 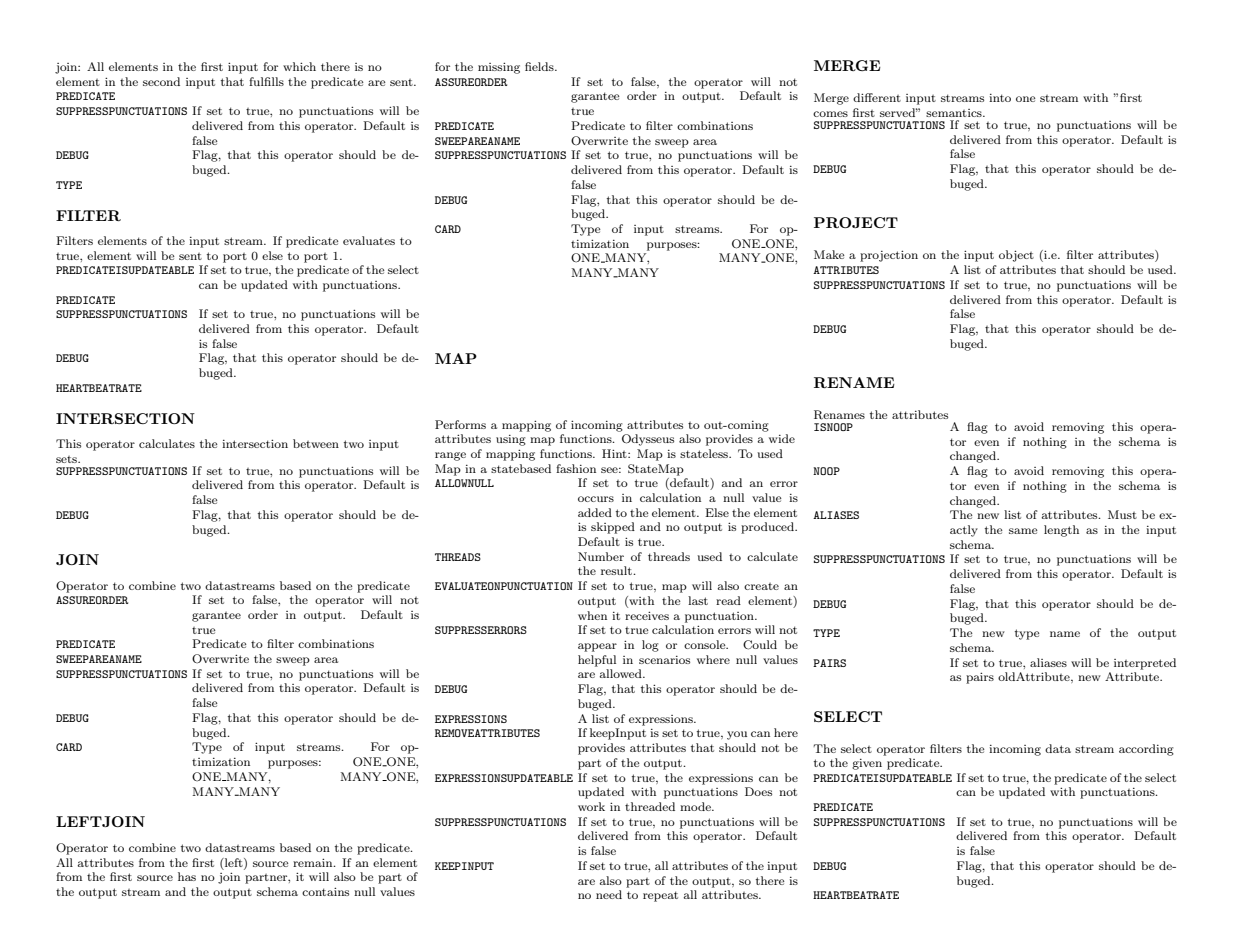 What do you see at coordinates (369, 240) in the document?
I see `evaluates` at bounding box center [369, 240].
